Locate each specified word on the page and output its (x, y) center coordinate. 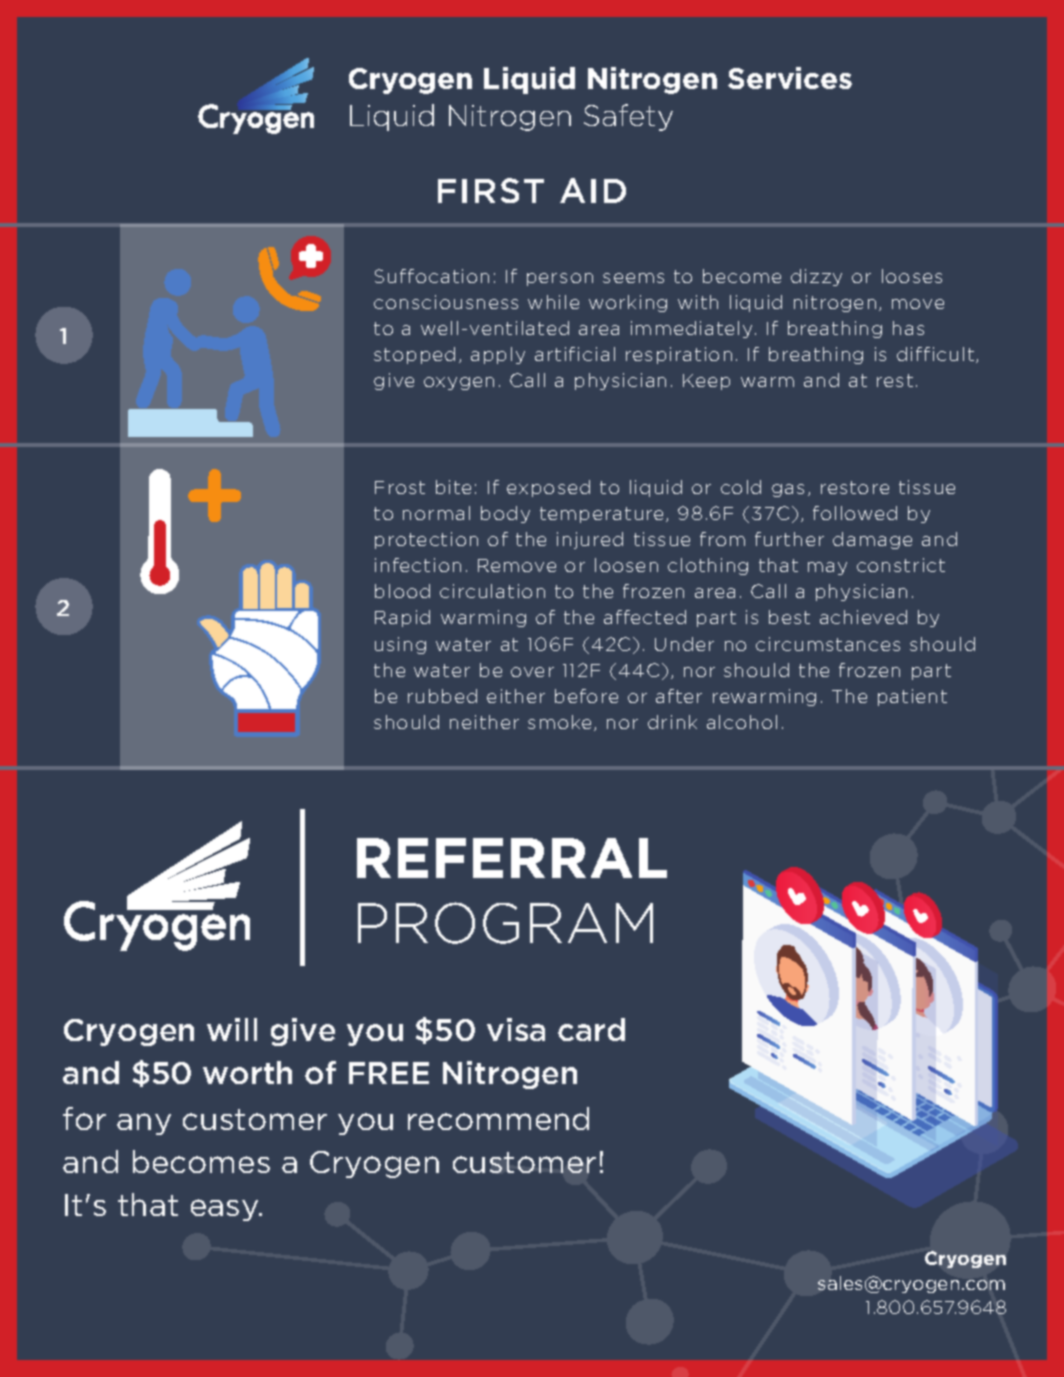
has (908, 328)
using (400, 645)
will (232, 1029)
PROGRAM (505, 923)
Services (790, 78)
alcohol (742, 722)
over (532, 672)
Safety (628, 117)
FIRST (491, 190)
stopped (414, 355)
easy (226, 1210)
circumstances (828, 644)
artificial (575, 354)
